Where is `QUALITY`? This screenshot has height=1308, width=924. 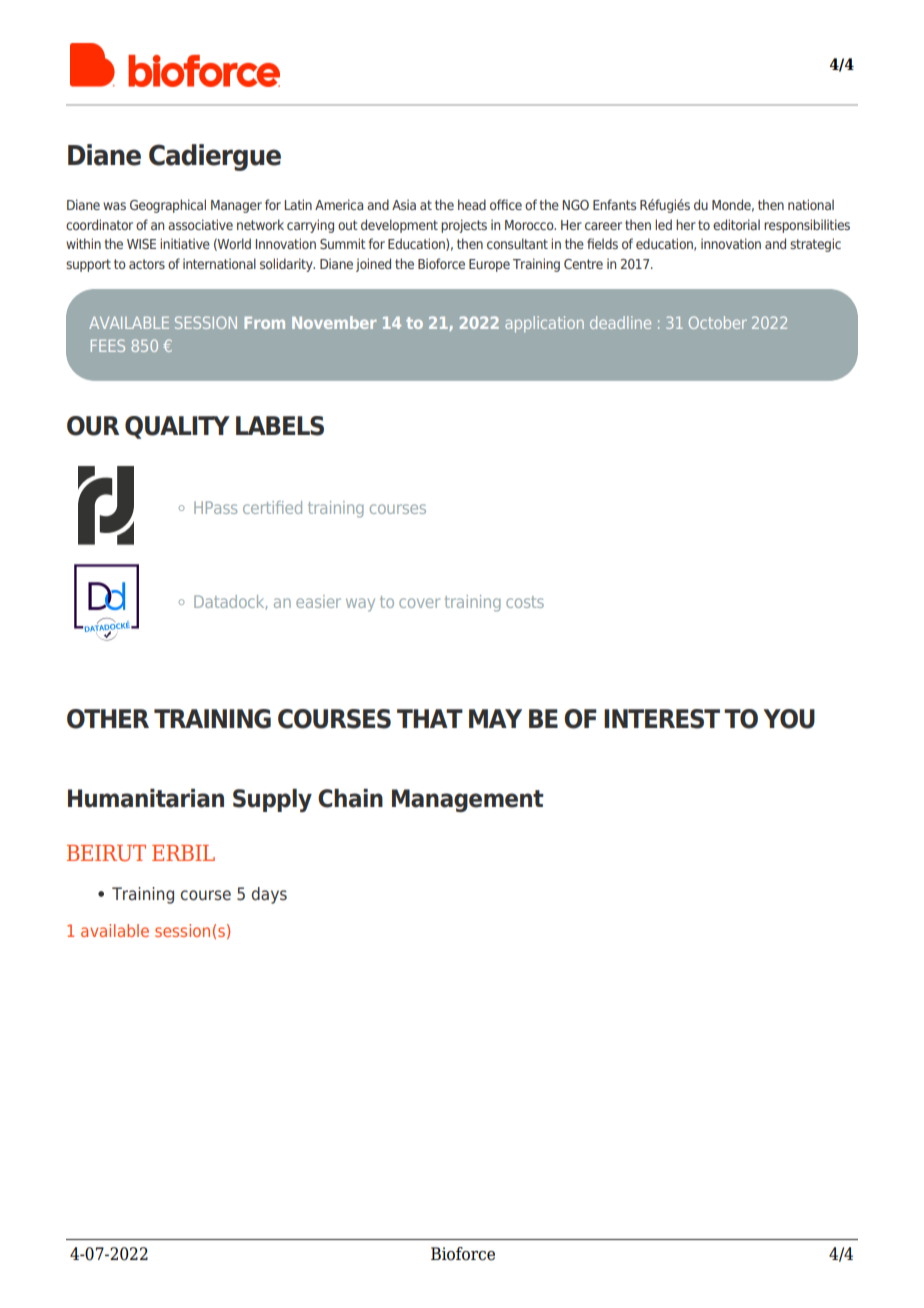 QUALITY is located at coordinates (177, 427).
